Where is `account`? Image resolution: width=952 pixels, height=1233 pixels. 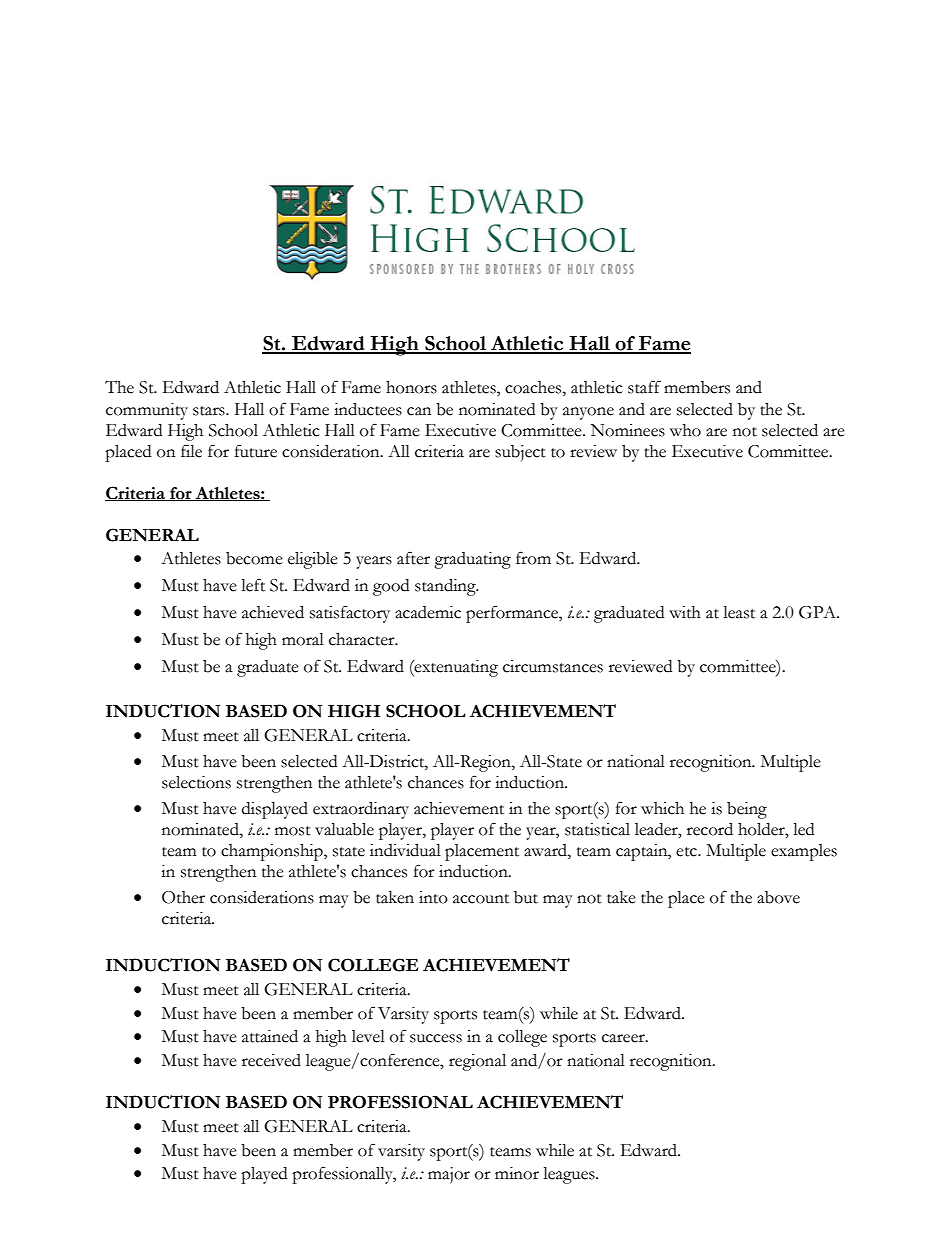 account is located at coordinates (481, 899).
